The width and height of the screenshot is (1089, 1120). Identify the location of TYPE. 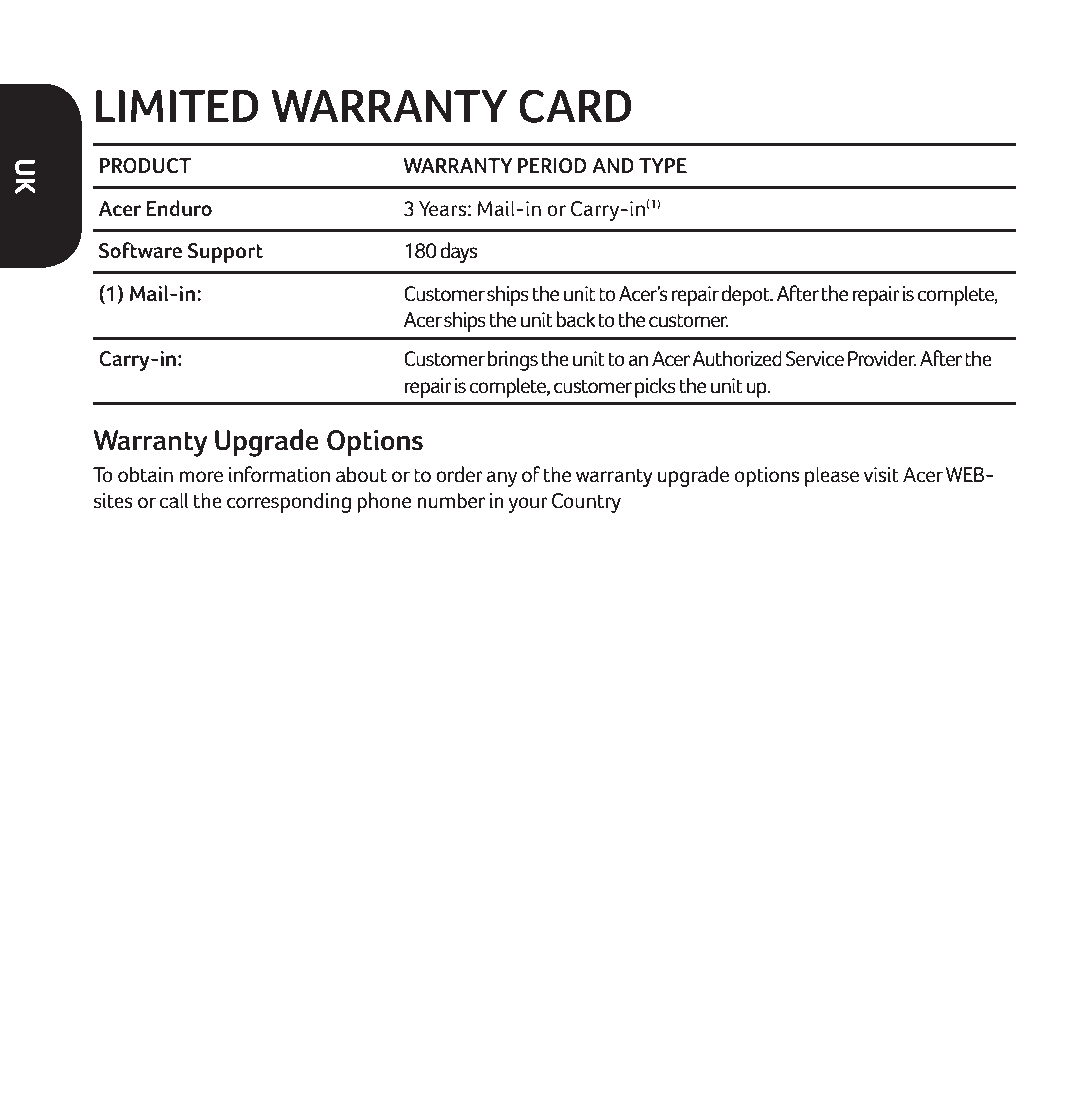
(663, 165).
